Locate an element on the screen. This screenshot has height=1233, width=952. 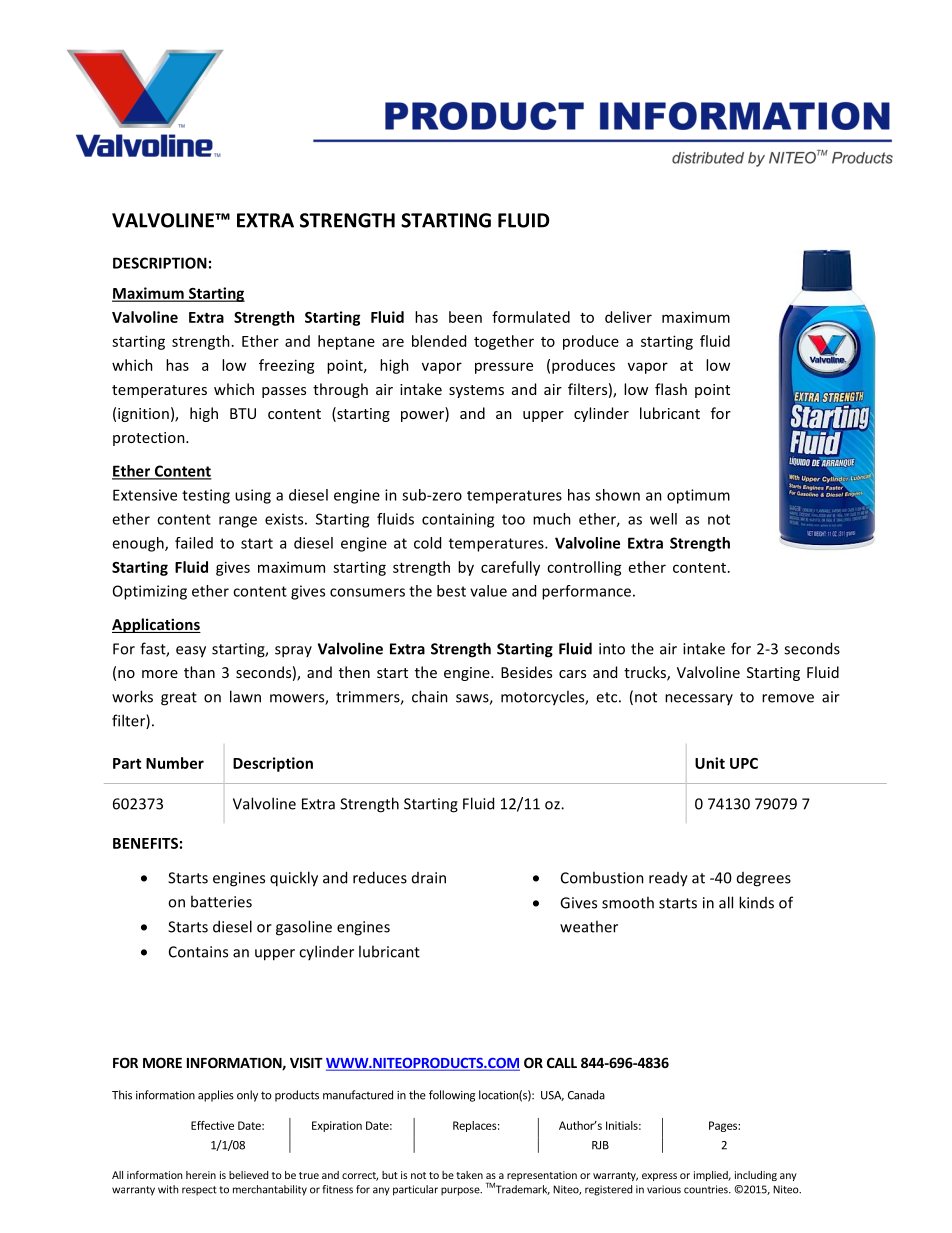
blended is located at coordinates (439, 341).
